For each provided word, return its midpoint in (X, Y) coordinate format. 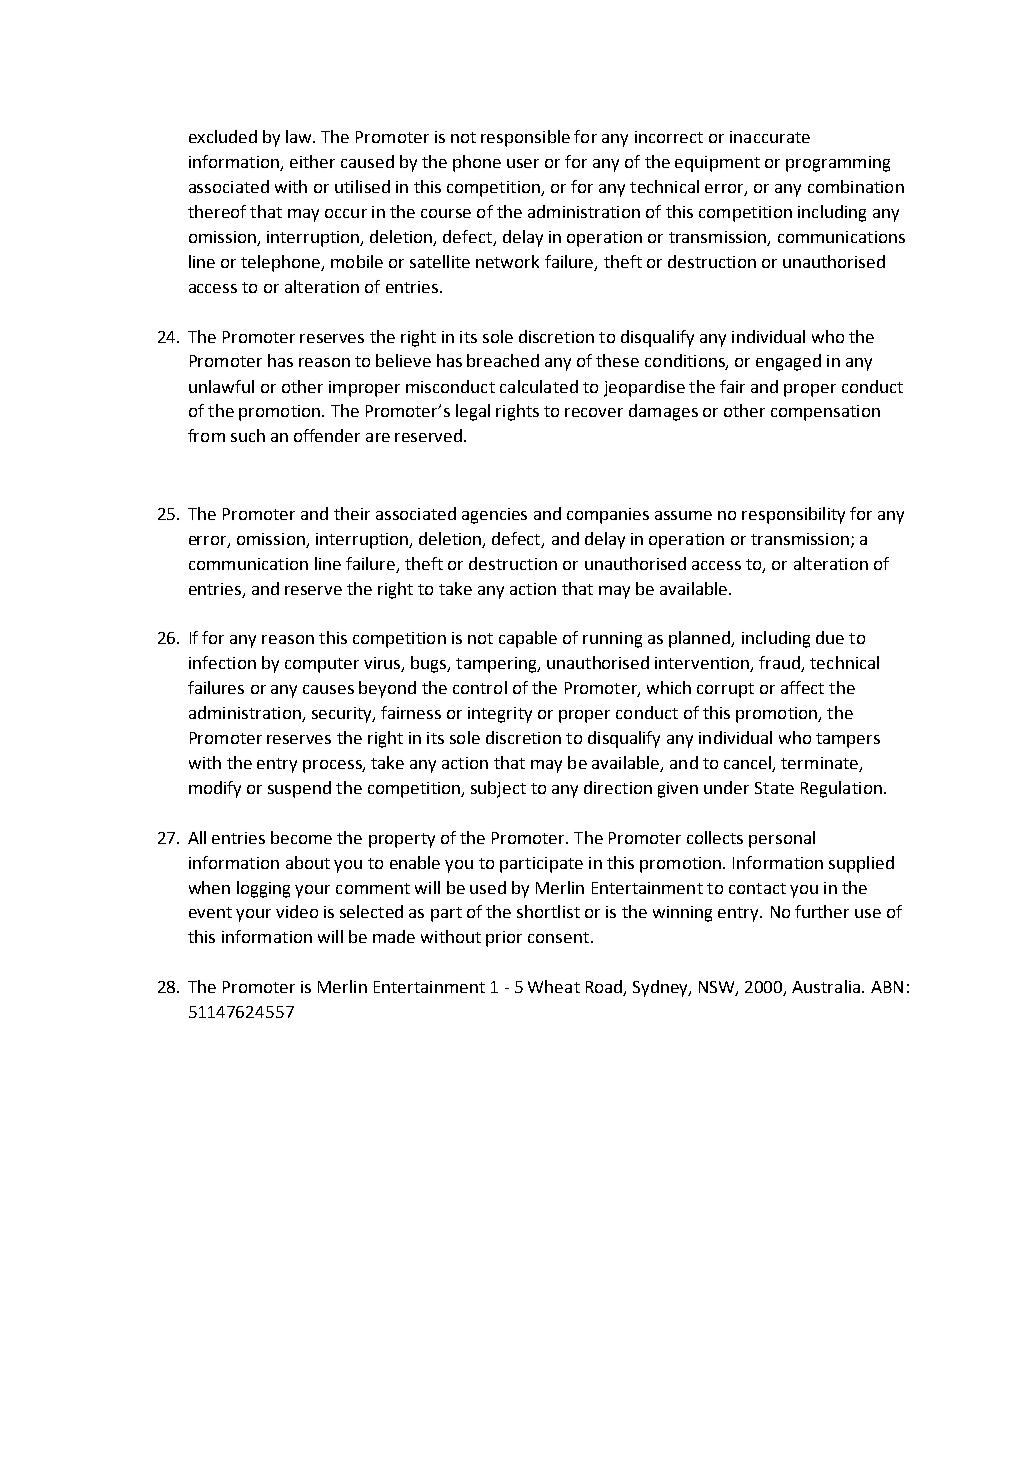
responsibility (793, 515)
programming (838, 164)
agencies (494, 516)
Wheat (554, 986)
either (312, 161)
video (297, 911)
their (352, 513)
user (523, 163)
